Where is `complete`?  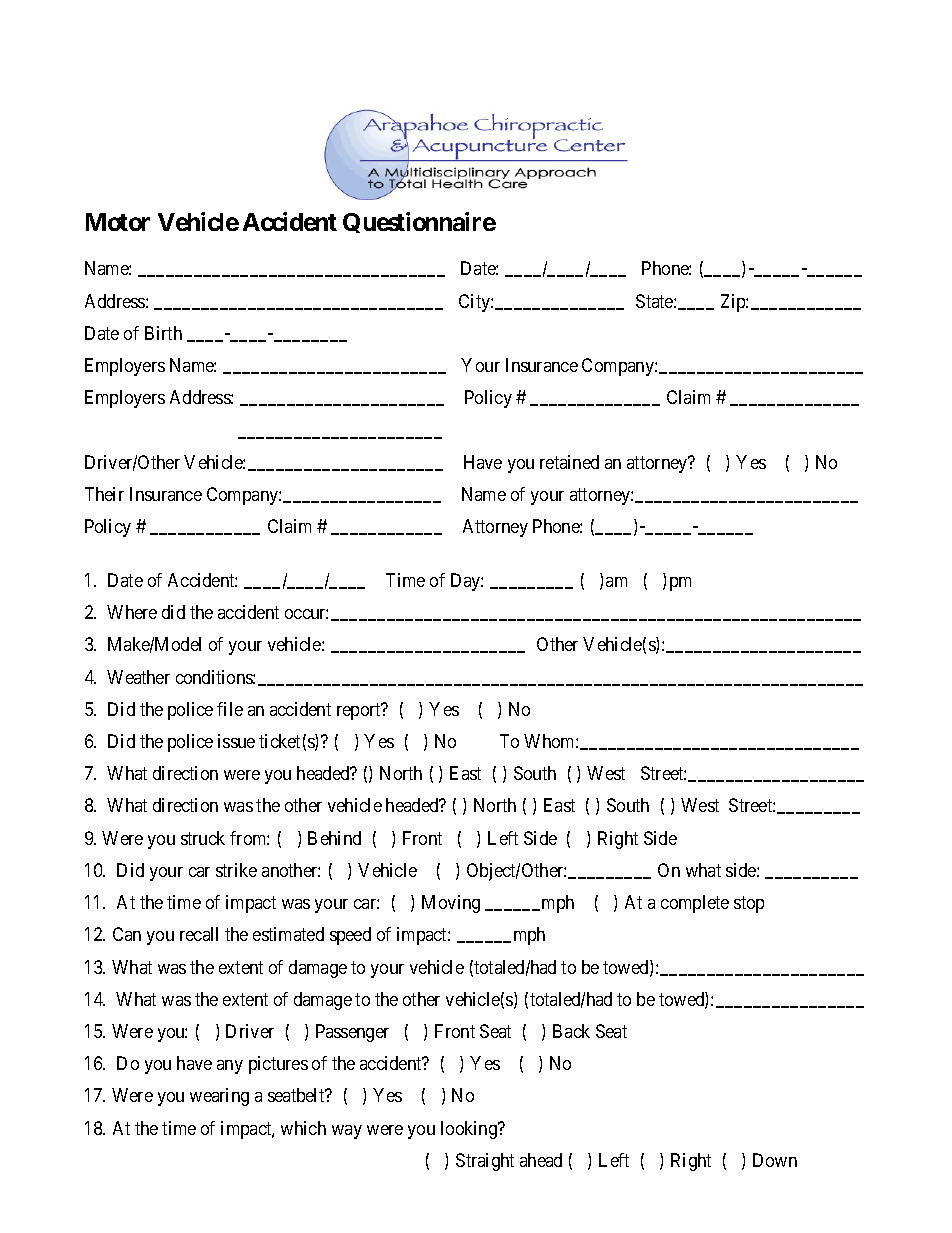 complete is located at coordinates (695, 904).
